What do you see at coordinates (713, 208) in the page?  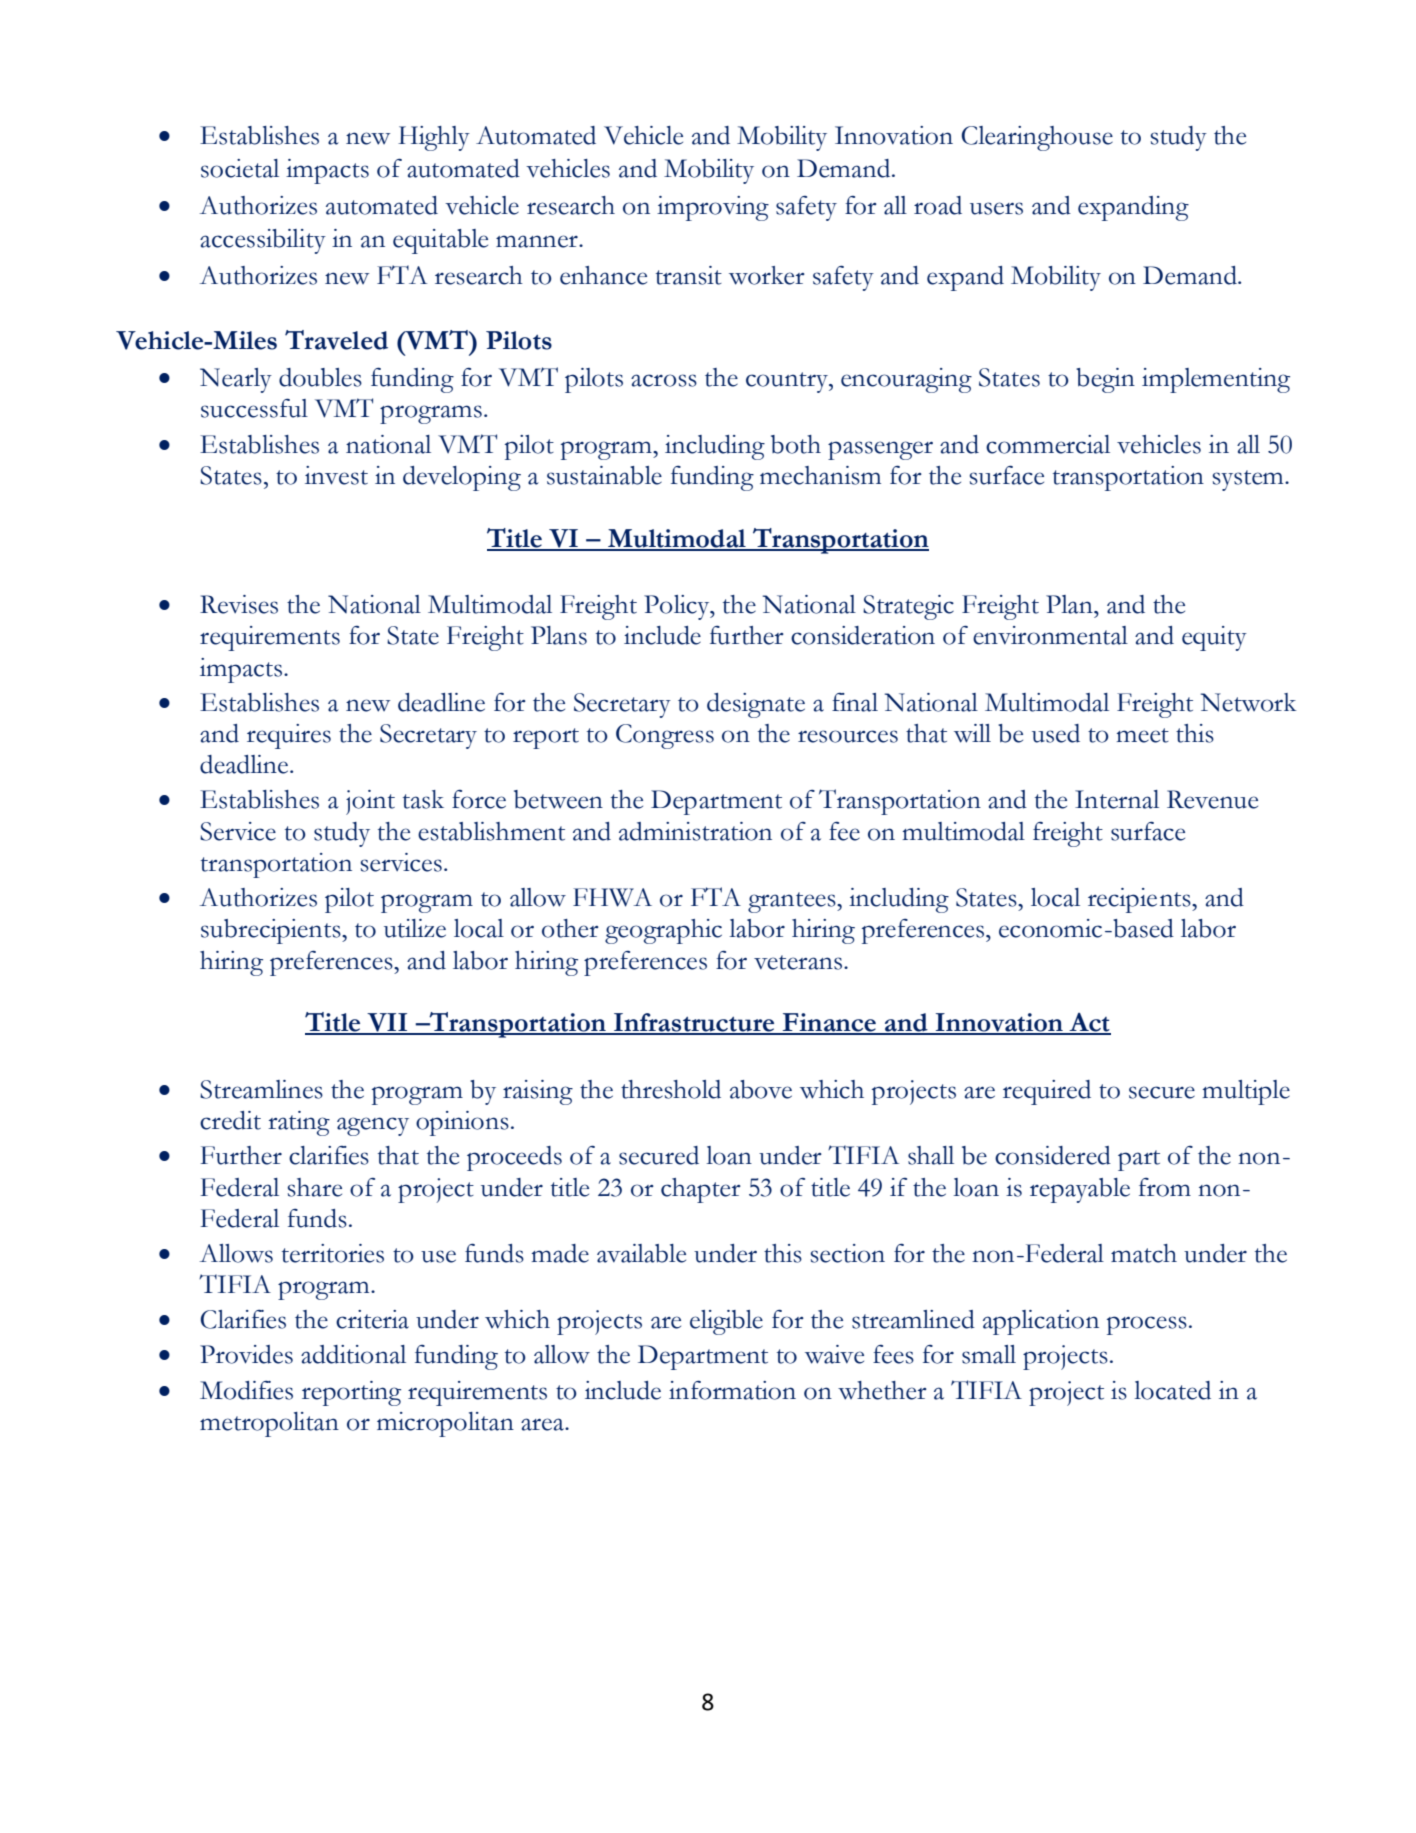 I see `improving` at bounding box center [713, 208].
